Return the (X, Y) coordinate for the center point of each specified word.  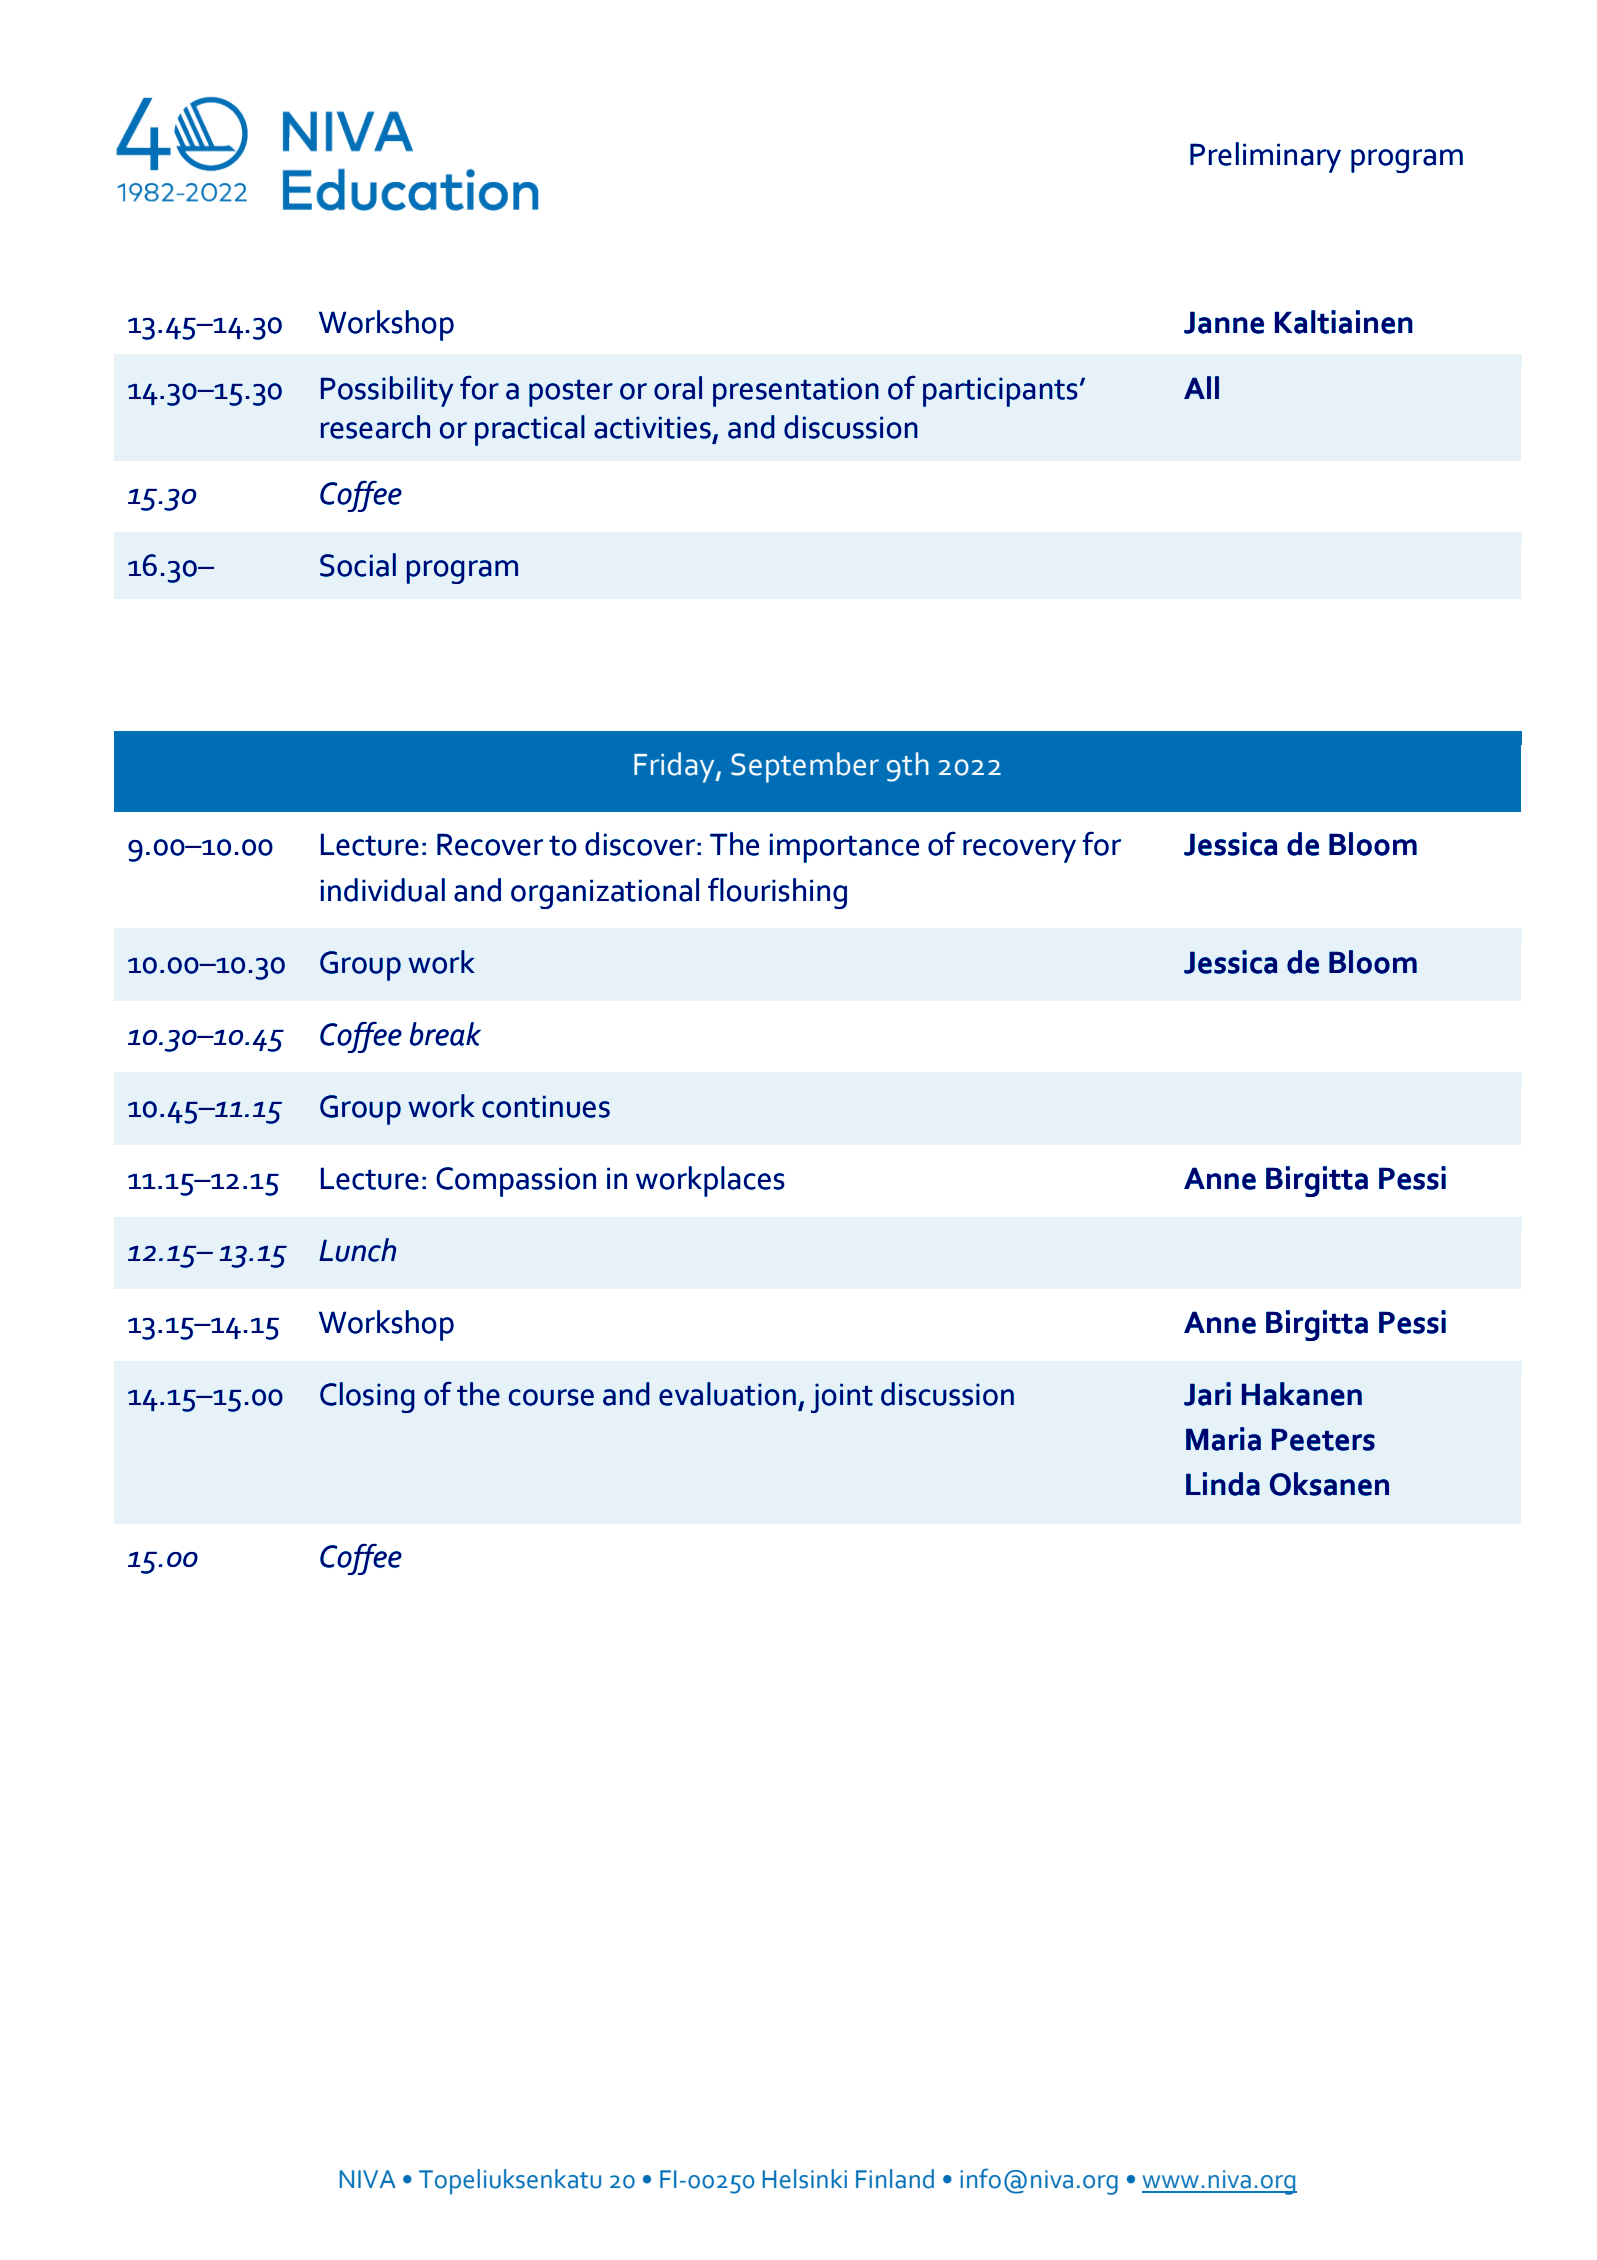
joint (842, 1398)
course (551, 1397)
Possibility (387, 391)
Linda (1223, 1484)
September (805, 767)
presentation (796, 392)
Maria (1223, 1439)
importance (844, 848)
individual (383, 890)
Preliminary (1265, 157)
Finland (895, 2179)
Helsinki (804, 2179)
